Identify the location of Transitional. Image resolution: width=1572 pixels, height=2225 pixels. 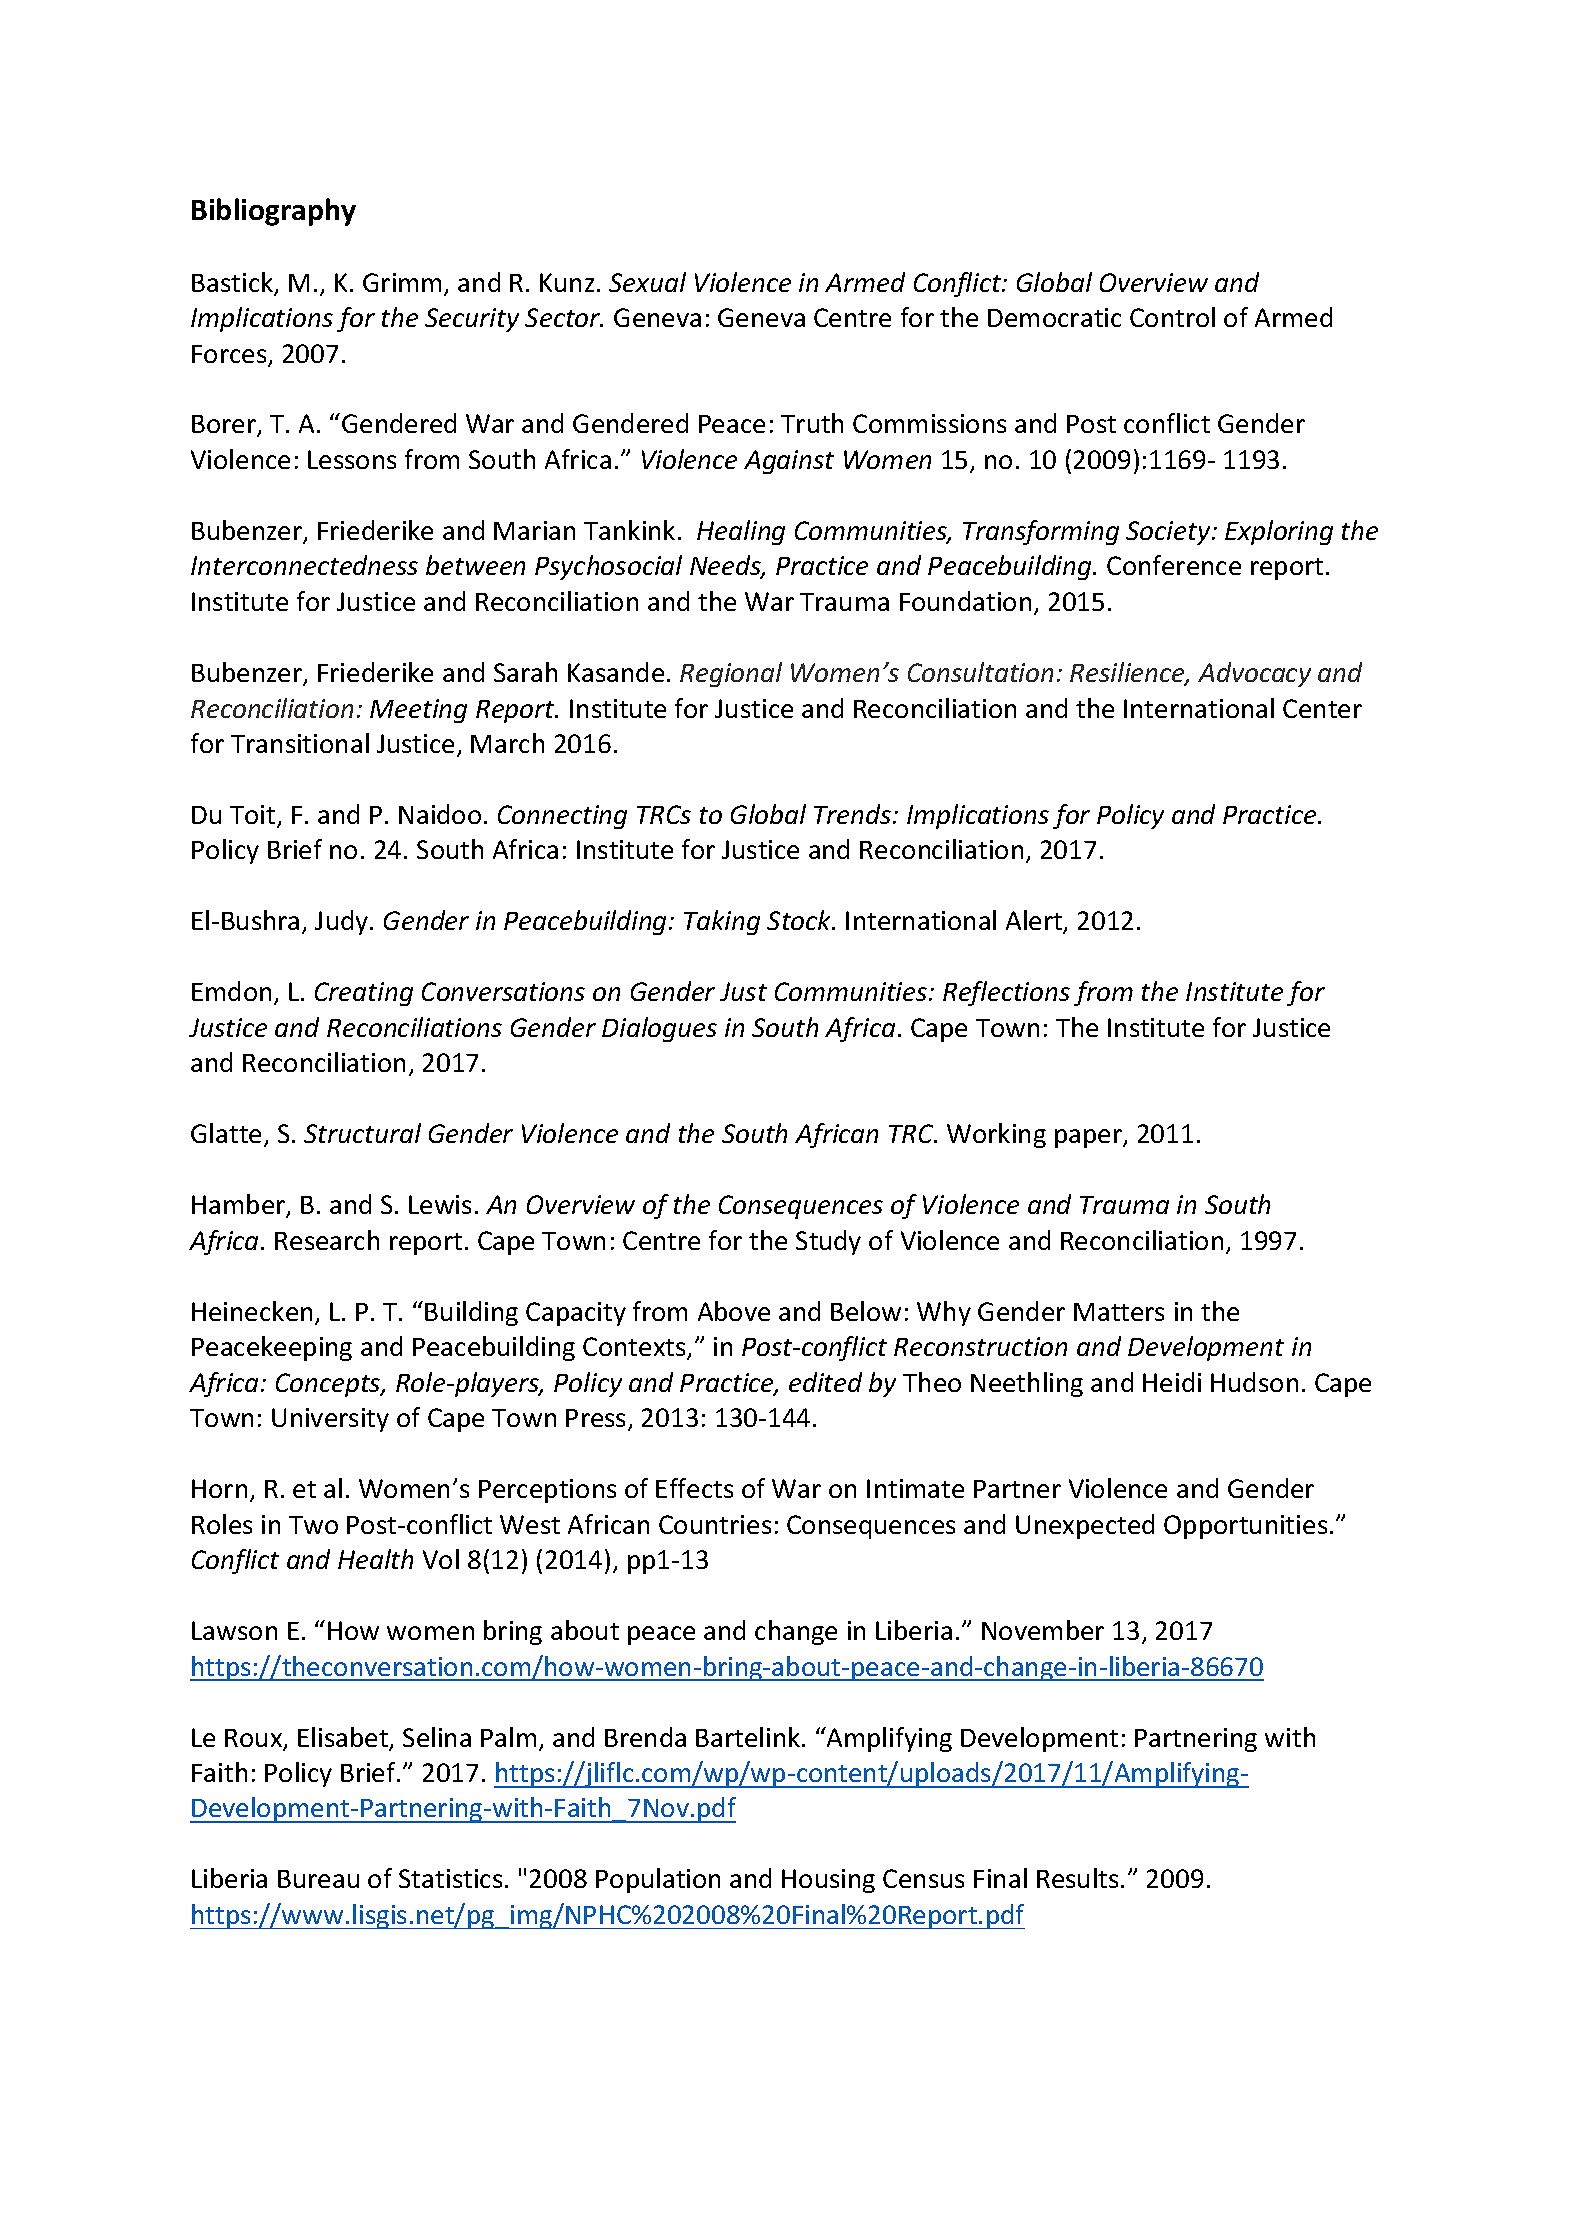
(300, 743).
